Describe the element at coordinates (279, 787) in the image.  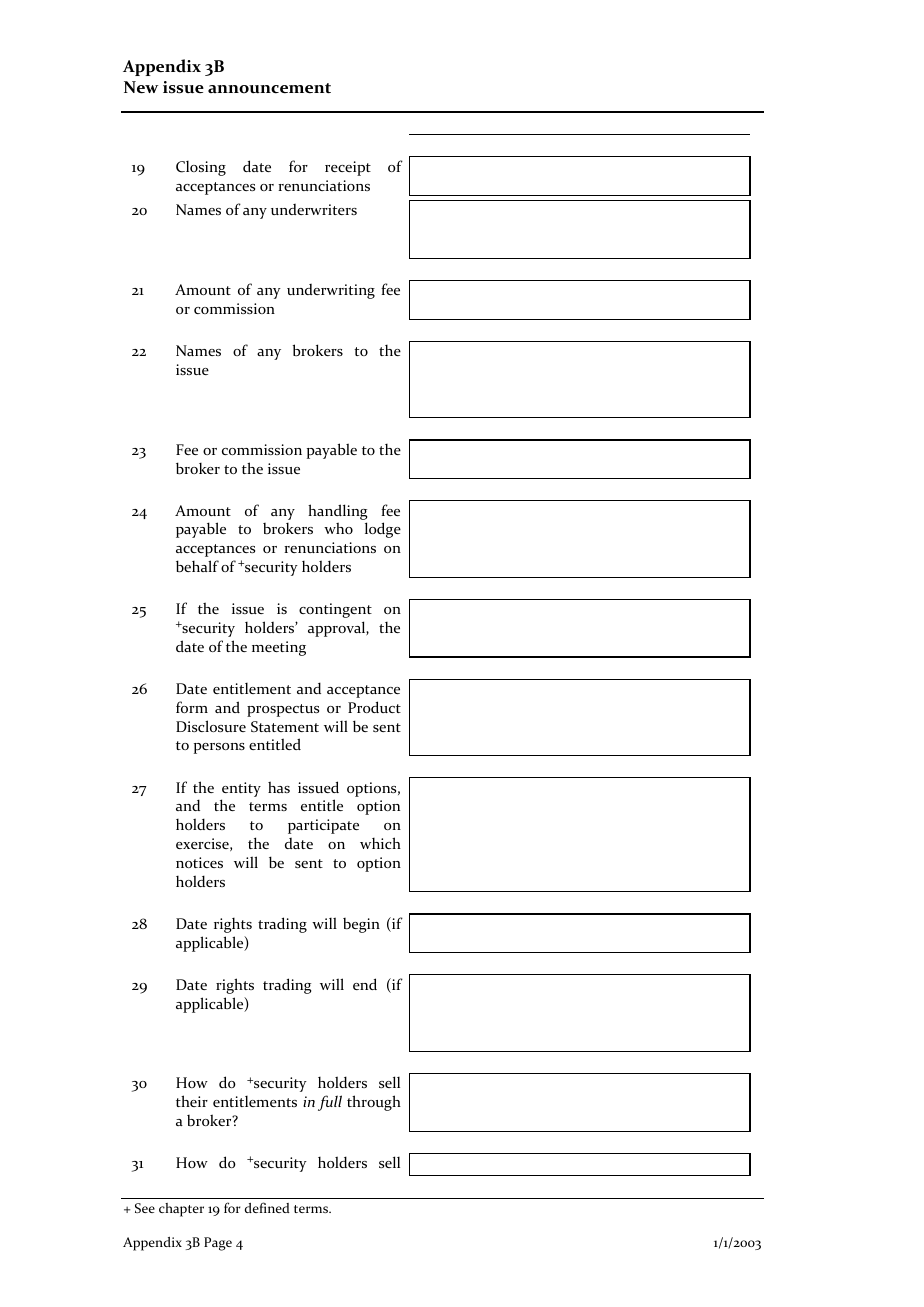
I see `has` at that location.
